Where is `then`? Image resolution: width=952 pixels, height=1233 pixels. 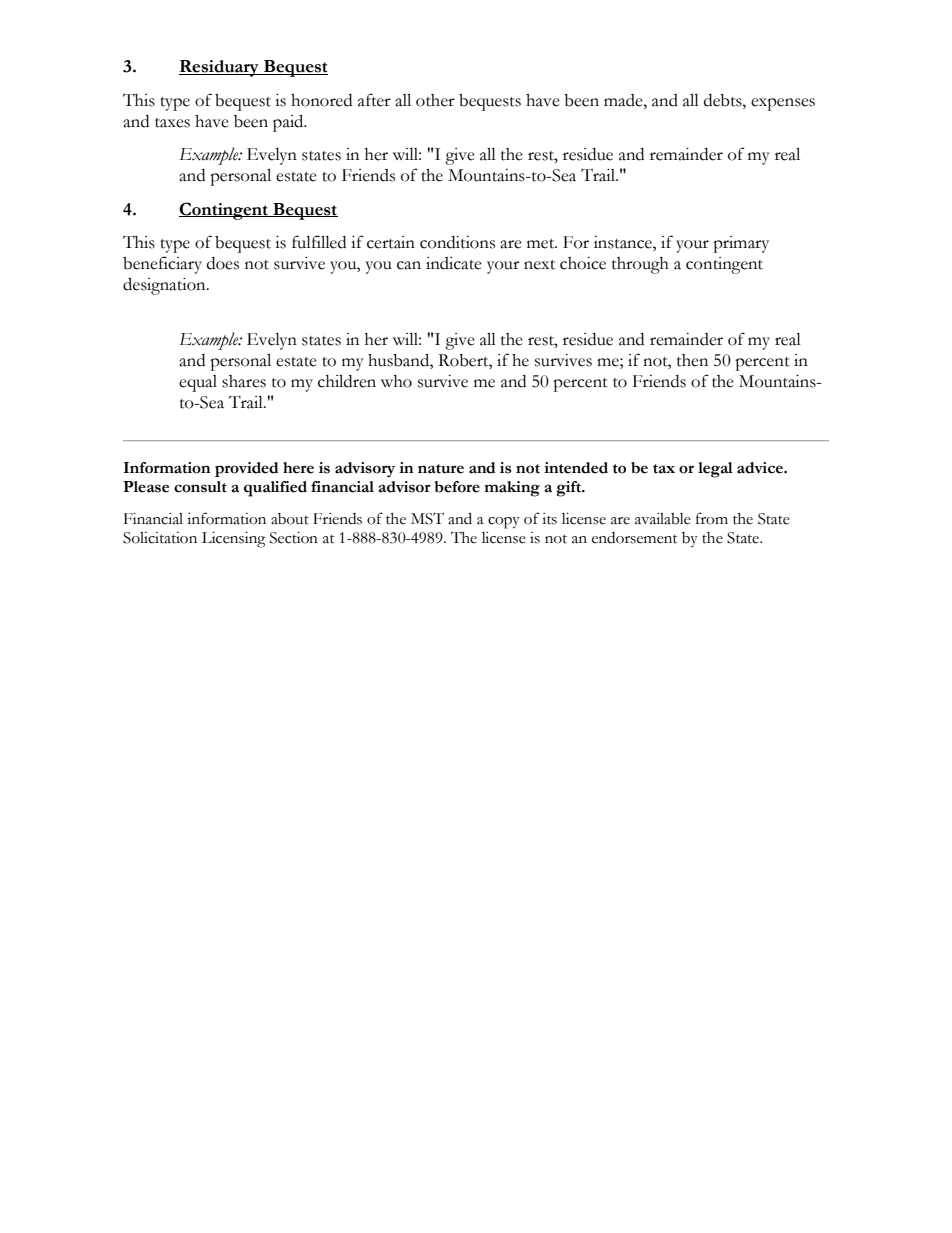 then is located at coordinates (692, 360).
